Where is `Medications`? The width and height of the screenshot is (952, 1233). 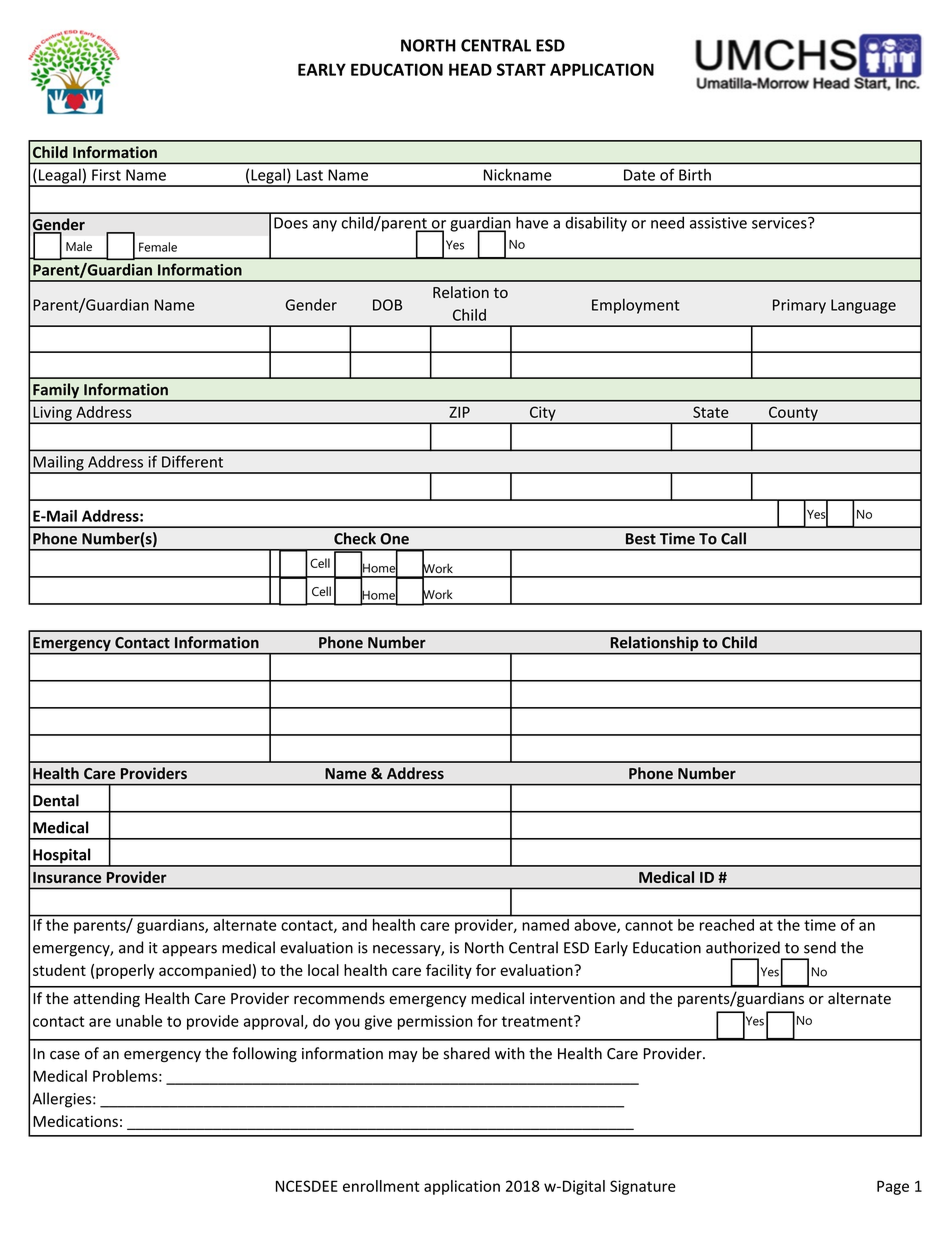
Medications is located at coordinates (75, 1121).
